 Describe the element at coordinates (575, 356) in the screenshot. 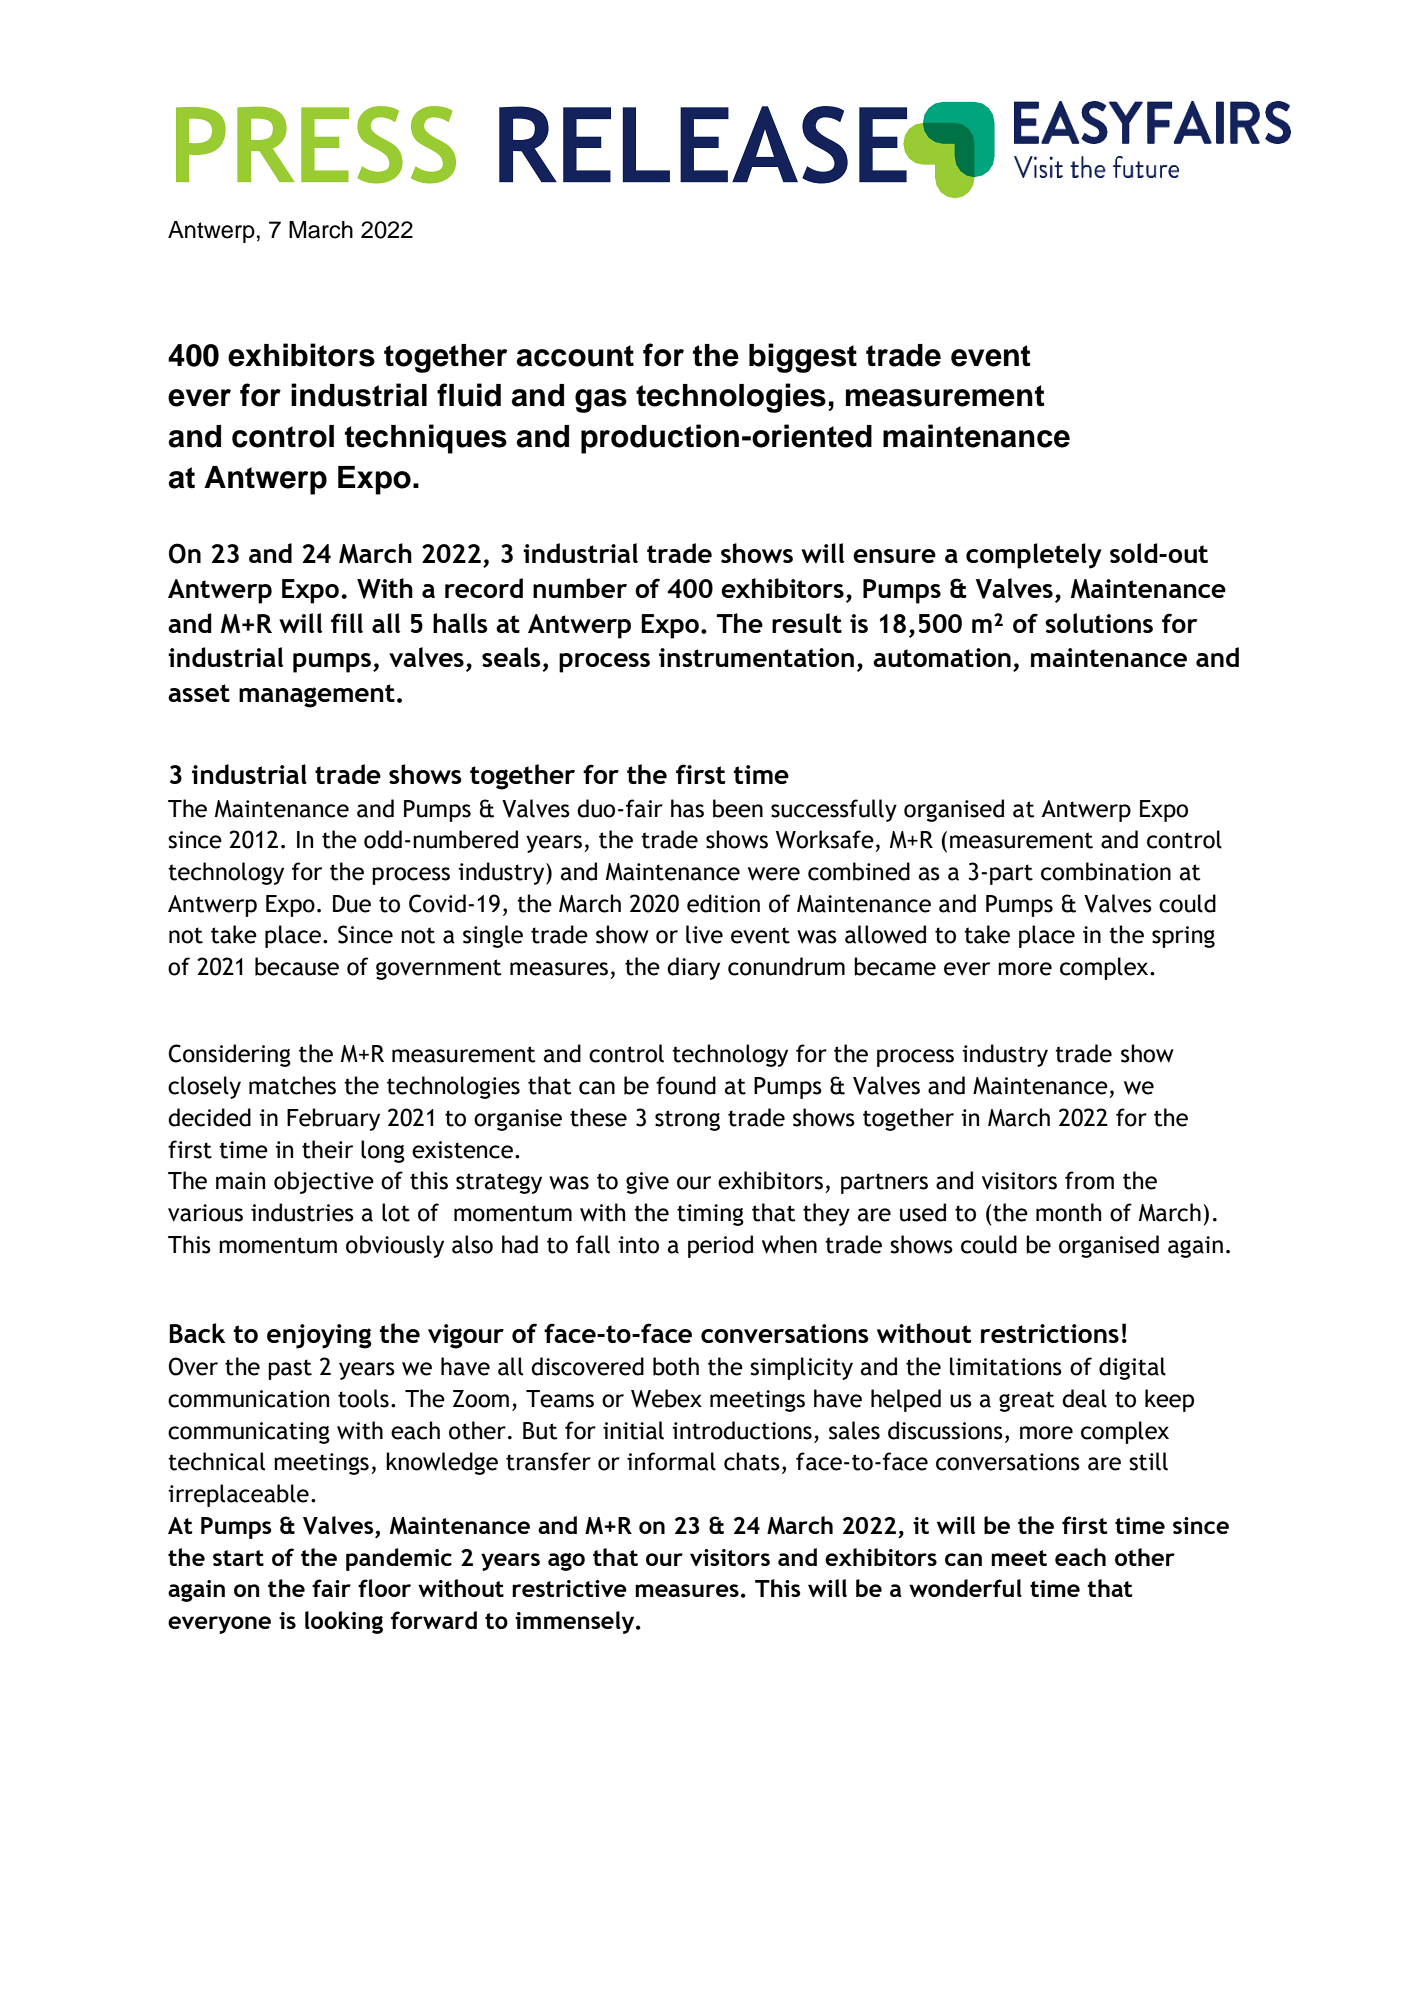

I see `account` at that location.
